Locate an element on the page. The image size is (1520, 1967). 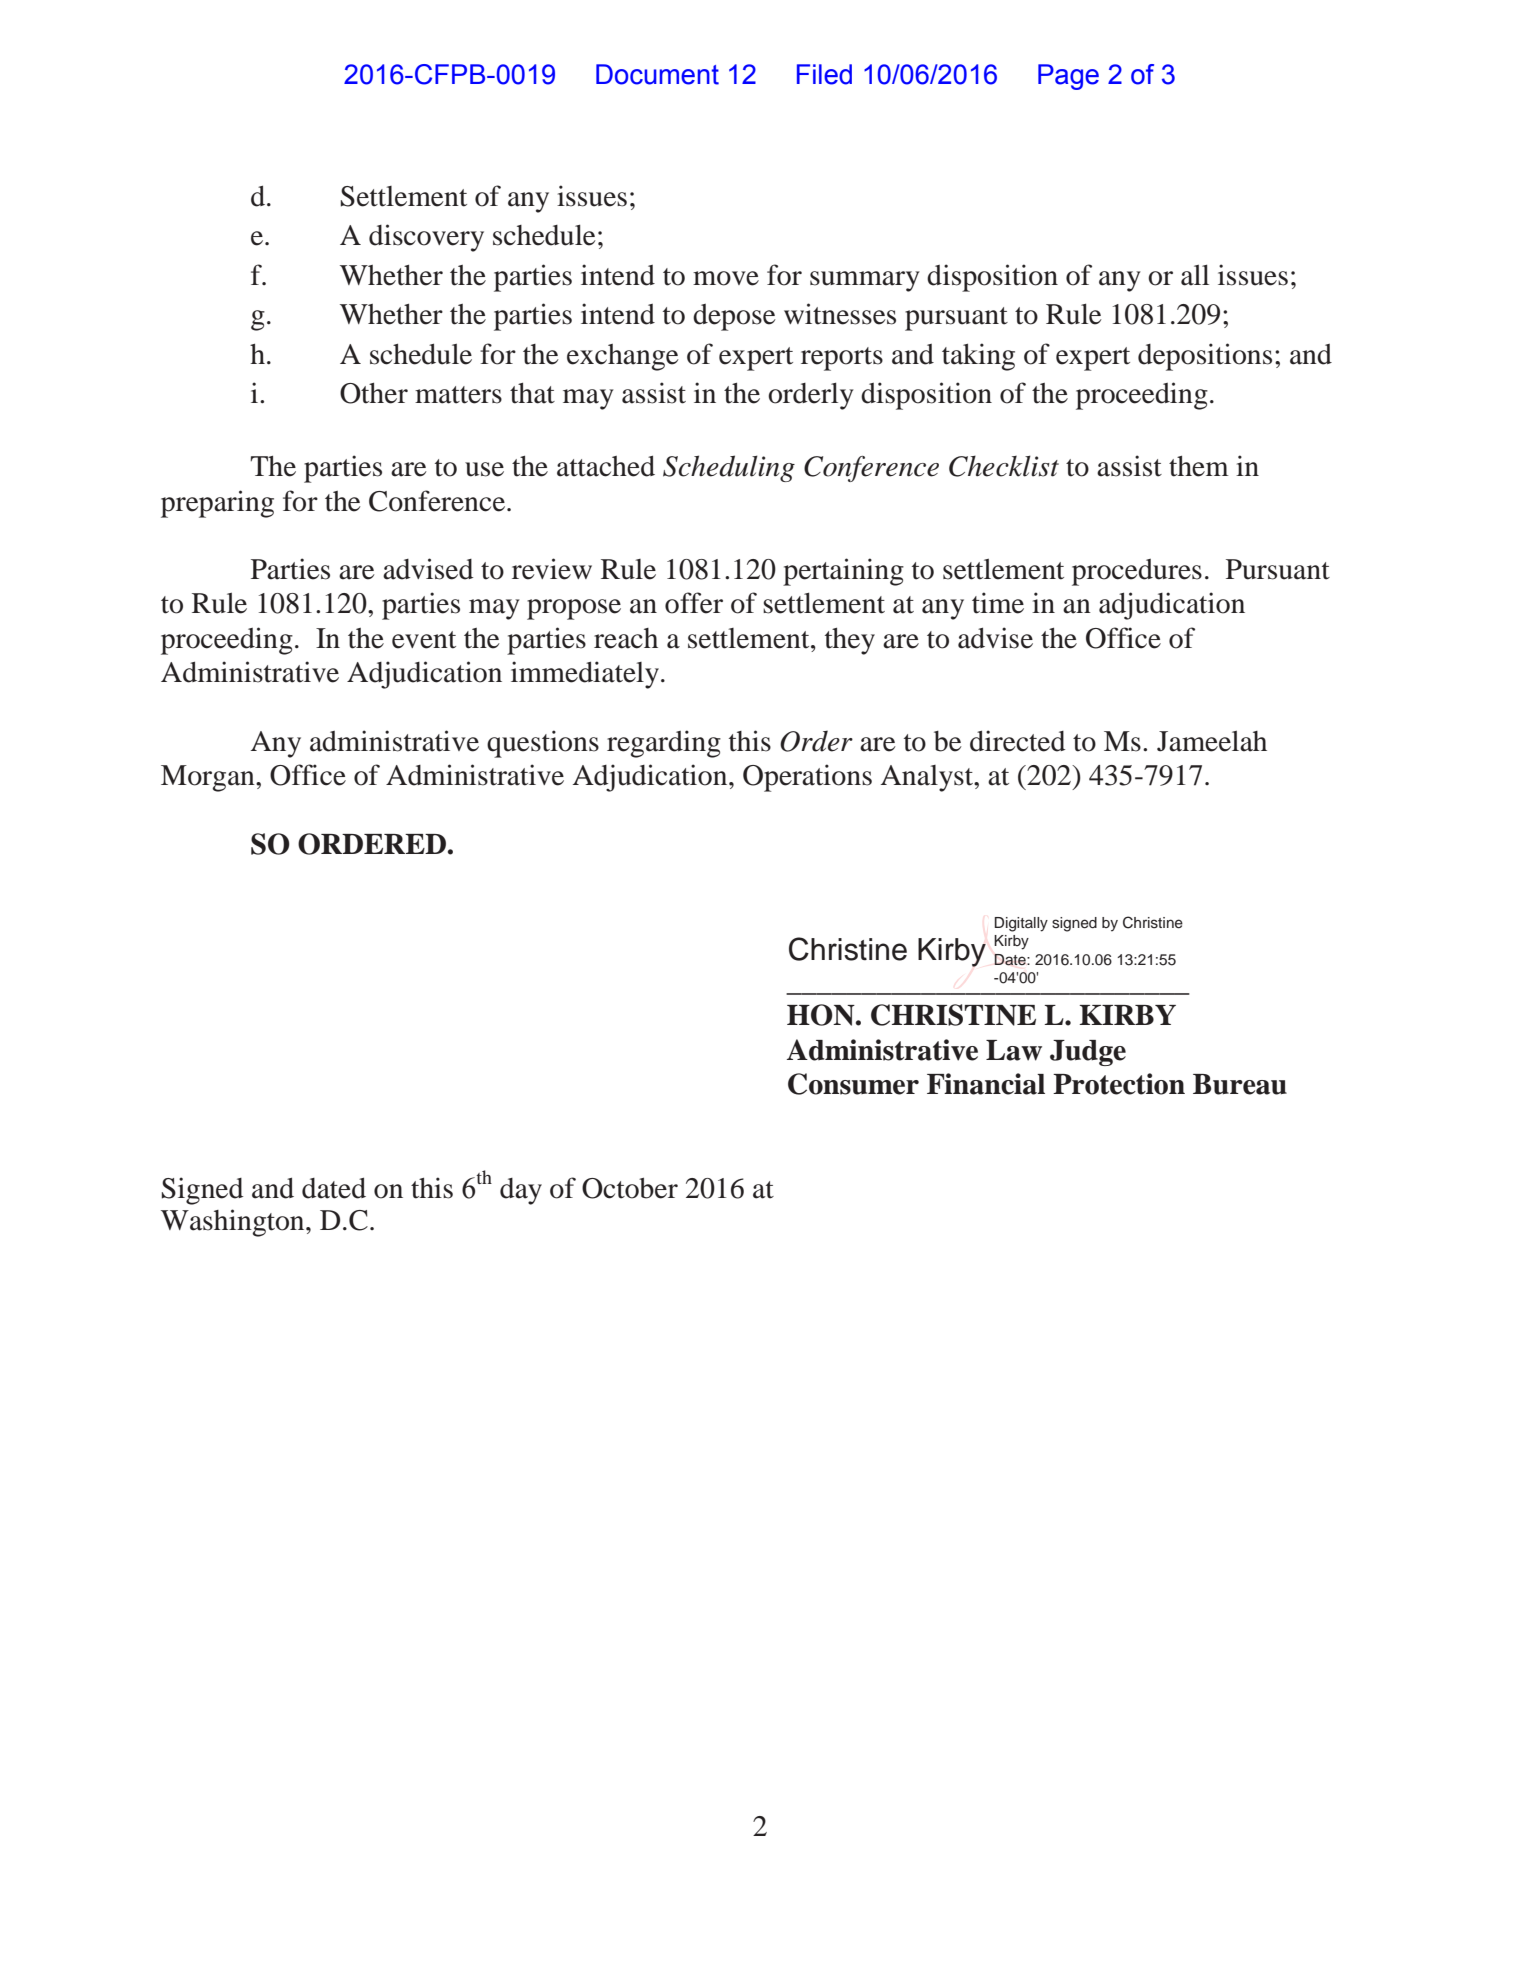
Document is located at coordinates (657, 74).
